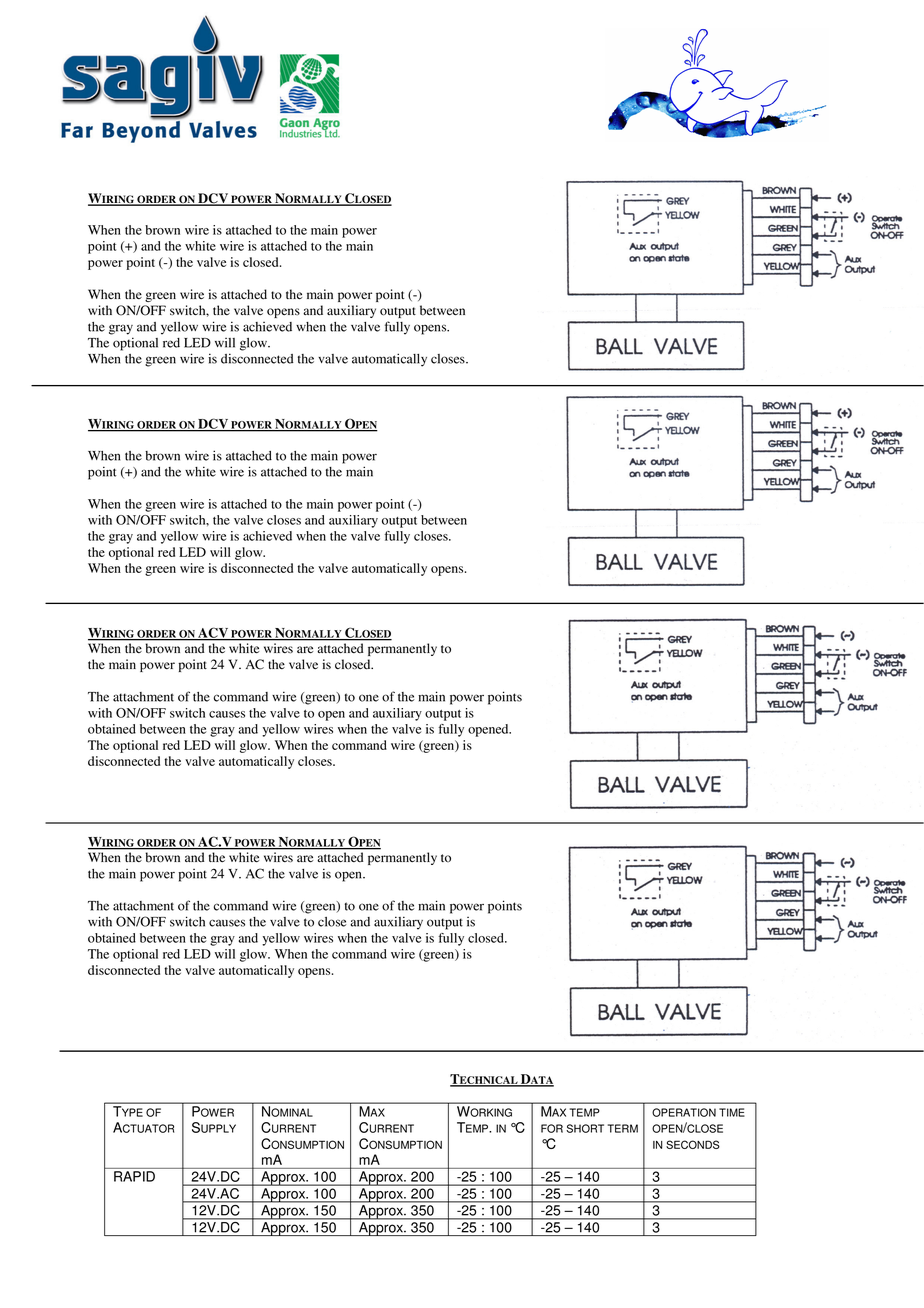  I want to click on SHORT, so click(585, 1128).
